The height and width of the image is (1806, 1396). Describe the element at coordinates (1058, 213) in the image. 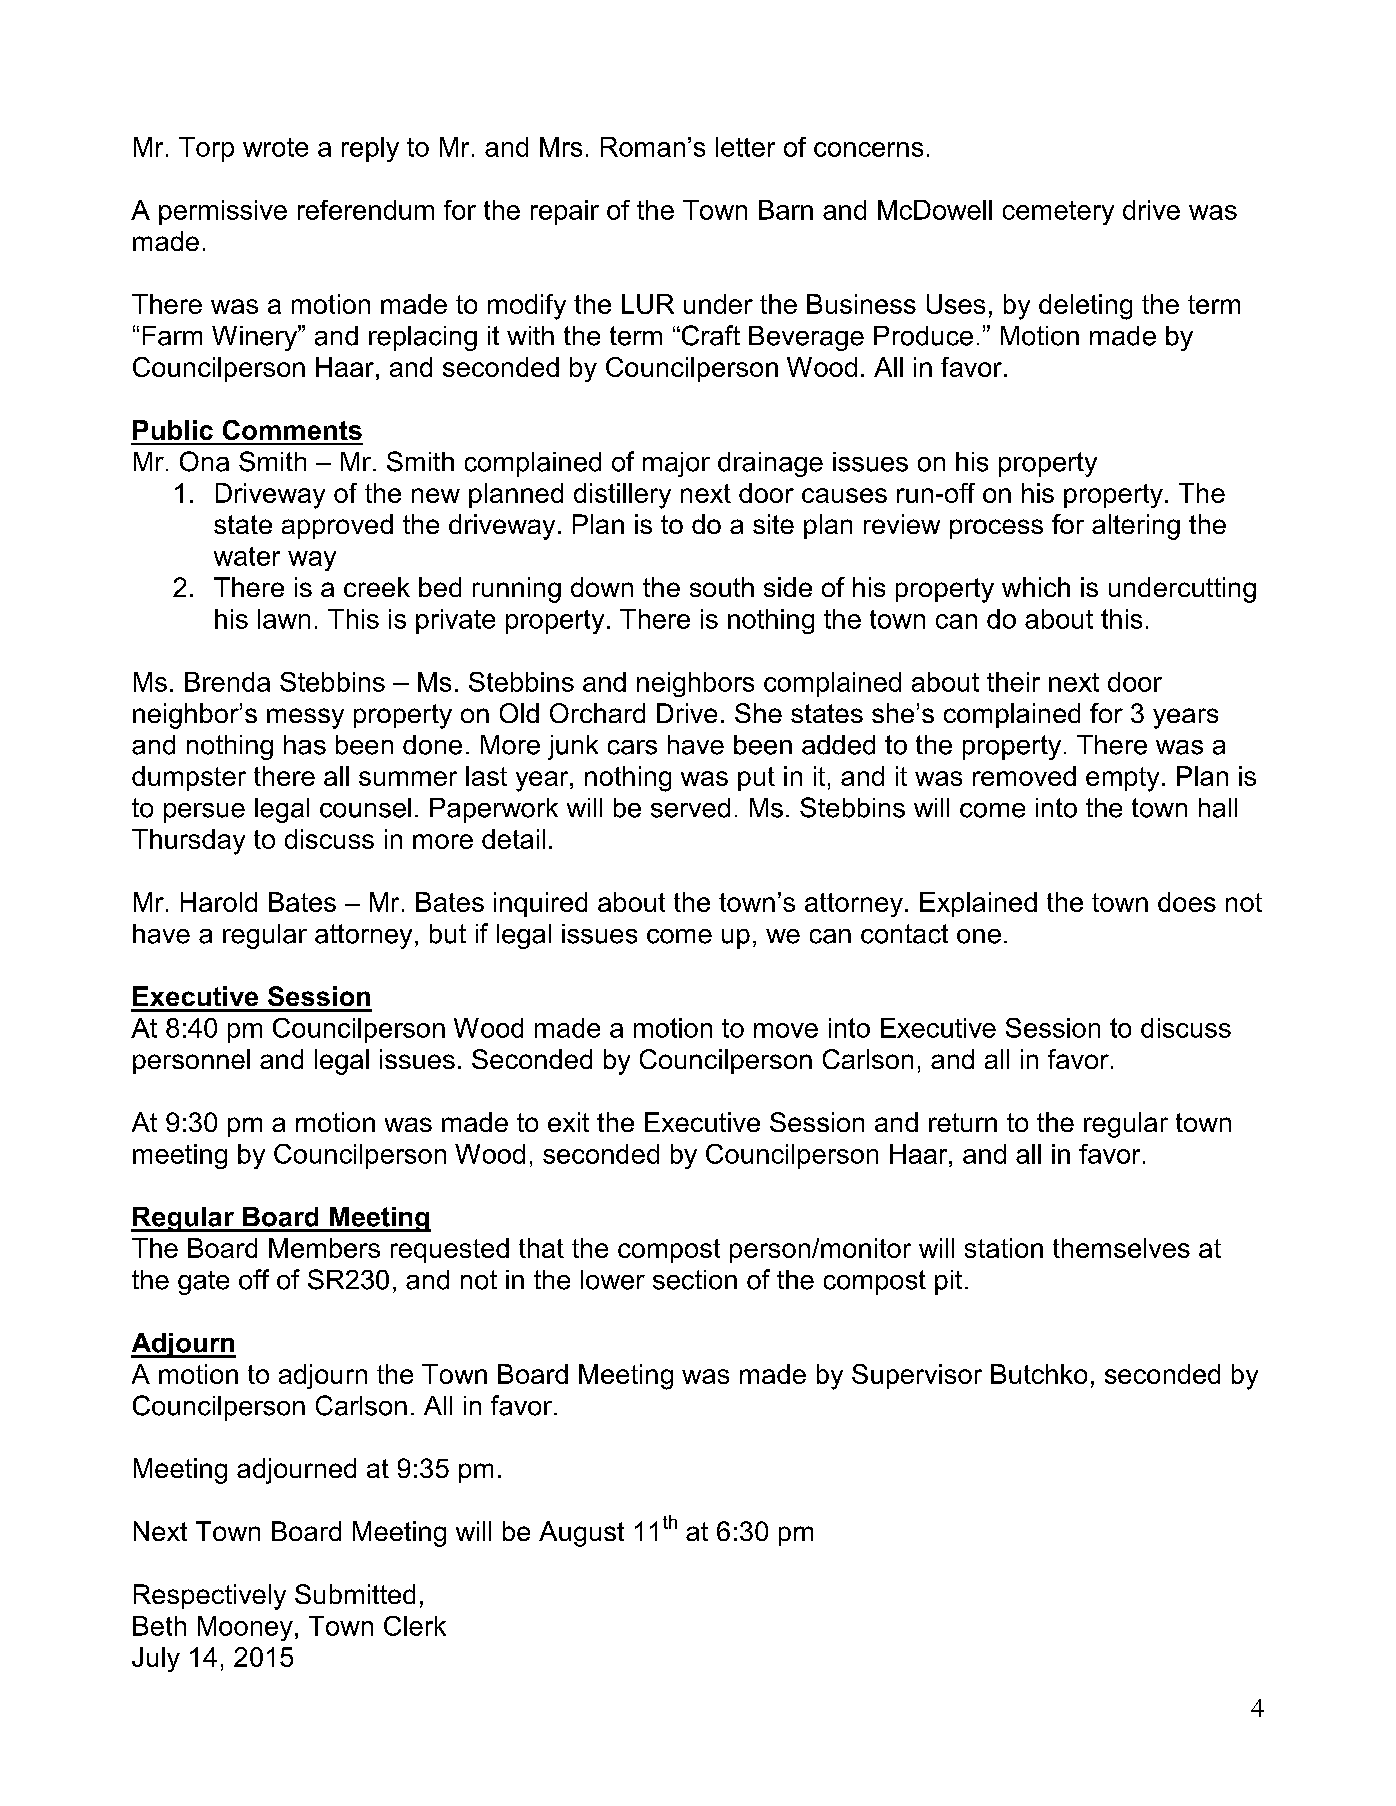

I see `cemetery` at that location.
